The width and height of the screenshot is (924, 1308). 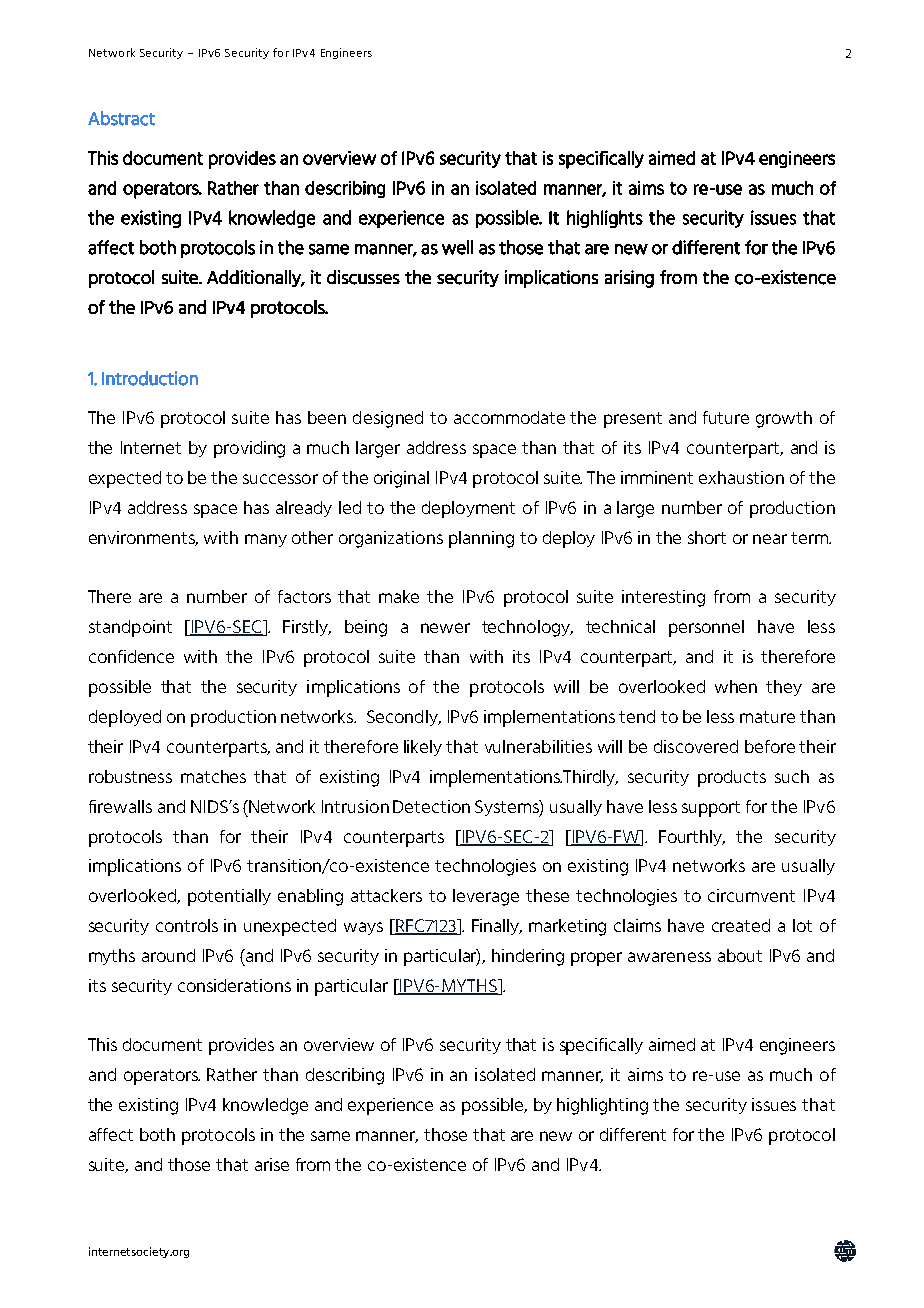 What do you see at coordinates (131, 656) in the screenshot?
I see `confidence` at bounding box center [131, 656].
